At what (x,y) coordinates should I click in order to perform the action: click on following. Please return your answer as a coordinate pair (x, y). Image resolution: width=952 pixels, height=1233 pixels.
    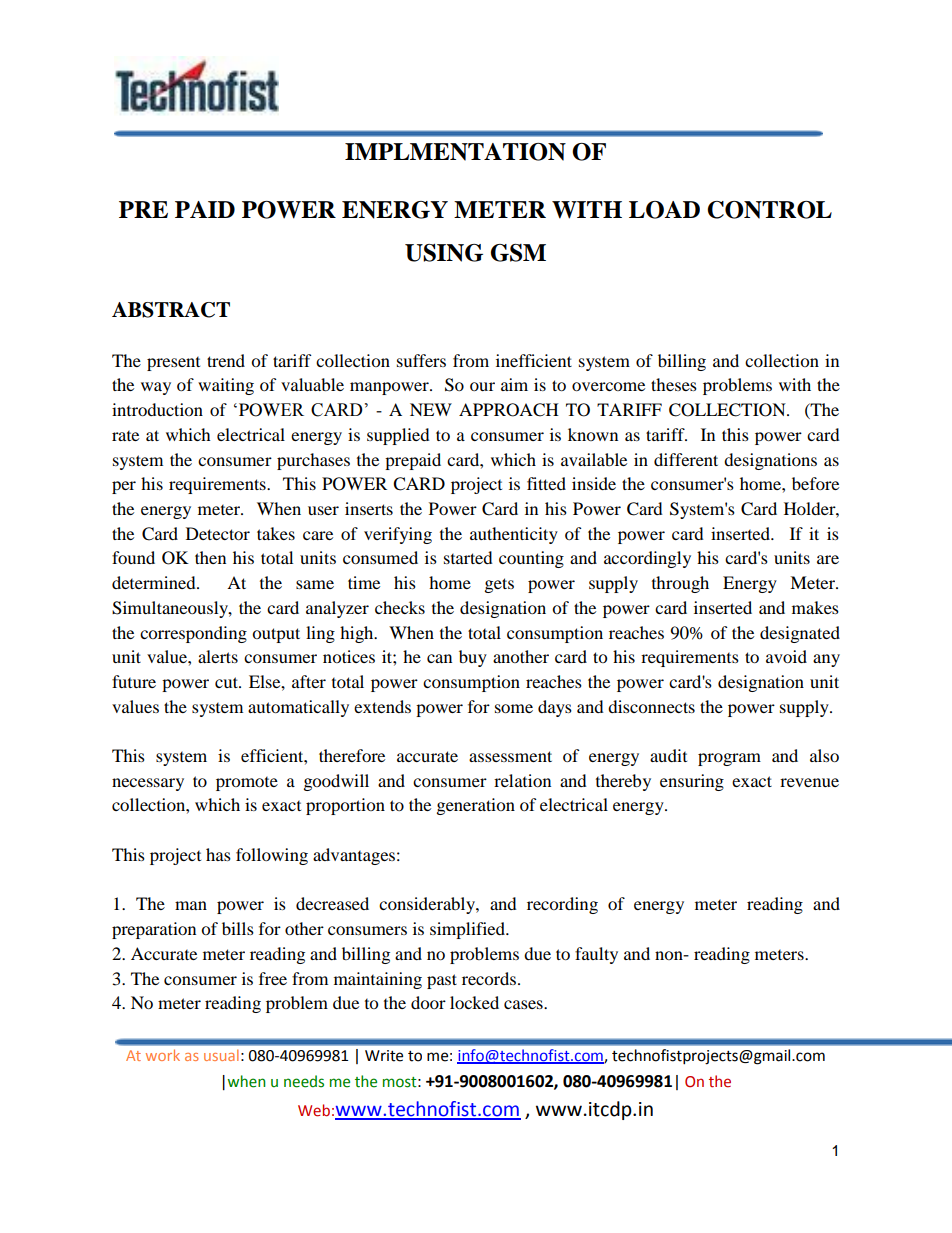
    Looking at the image, I should click on (272, 856).
